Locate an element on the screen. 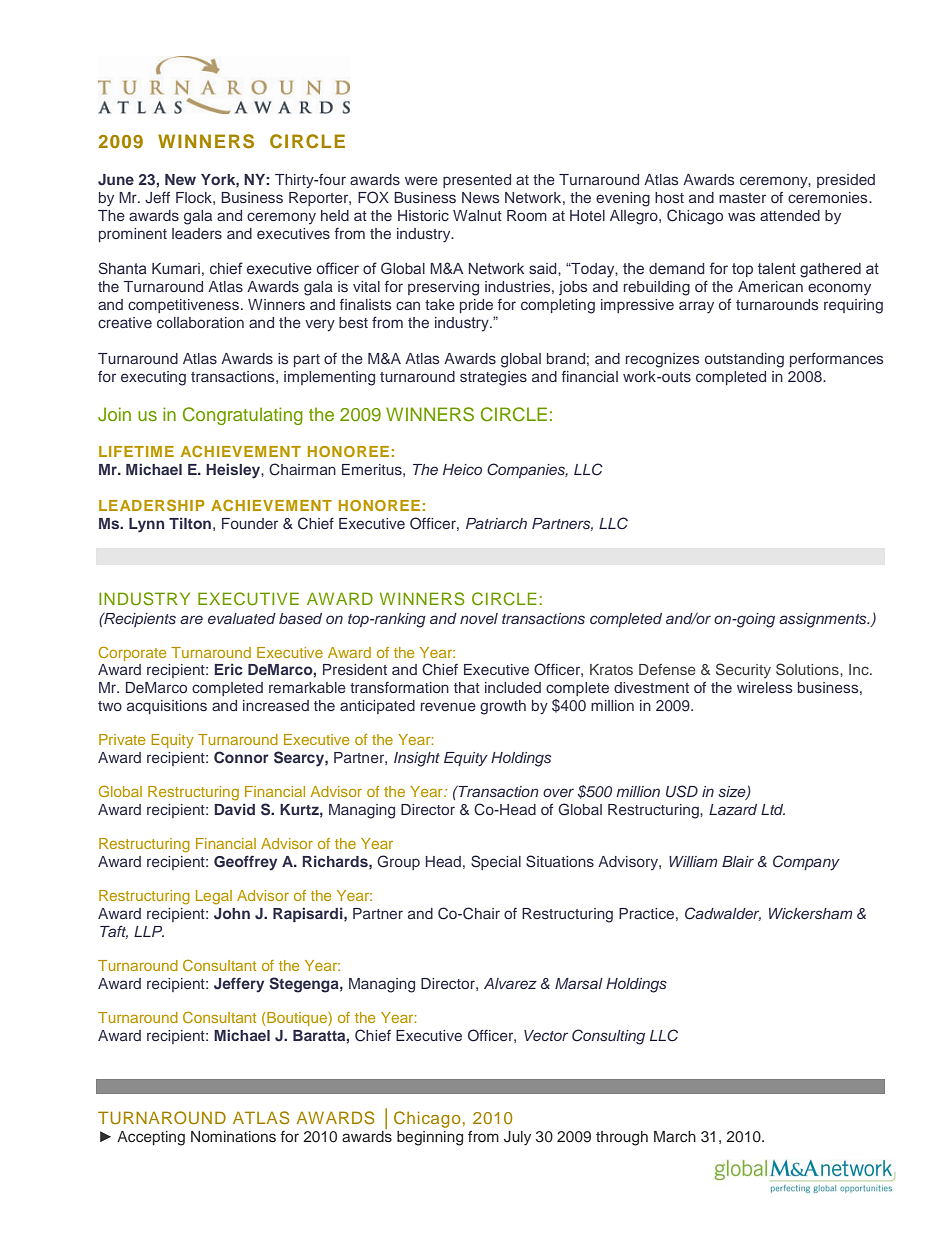  News is located at coordinates (480, 197).
